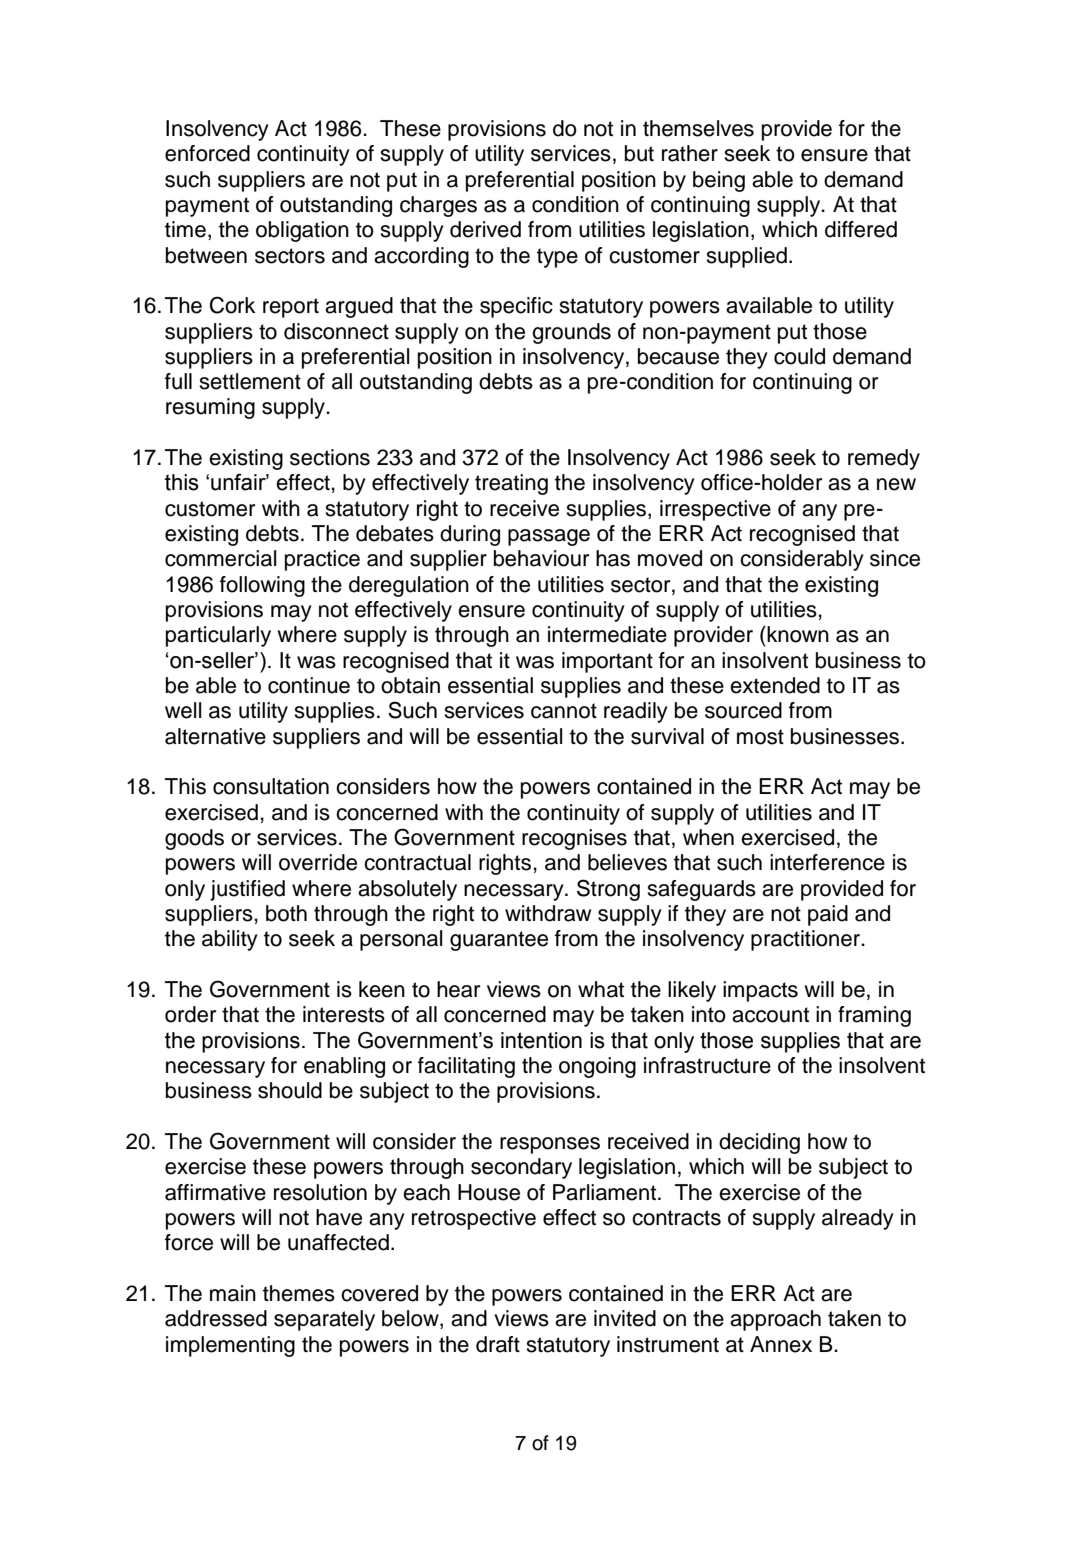 The width and height of the page is (1092, 1545). I want to click on alternative, so click(215, 736).
